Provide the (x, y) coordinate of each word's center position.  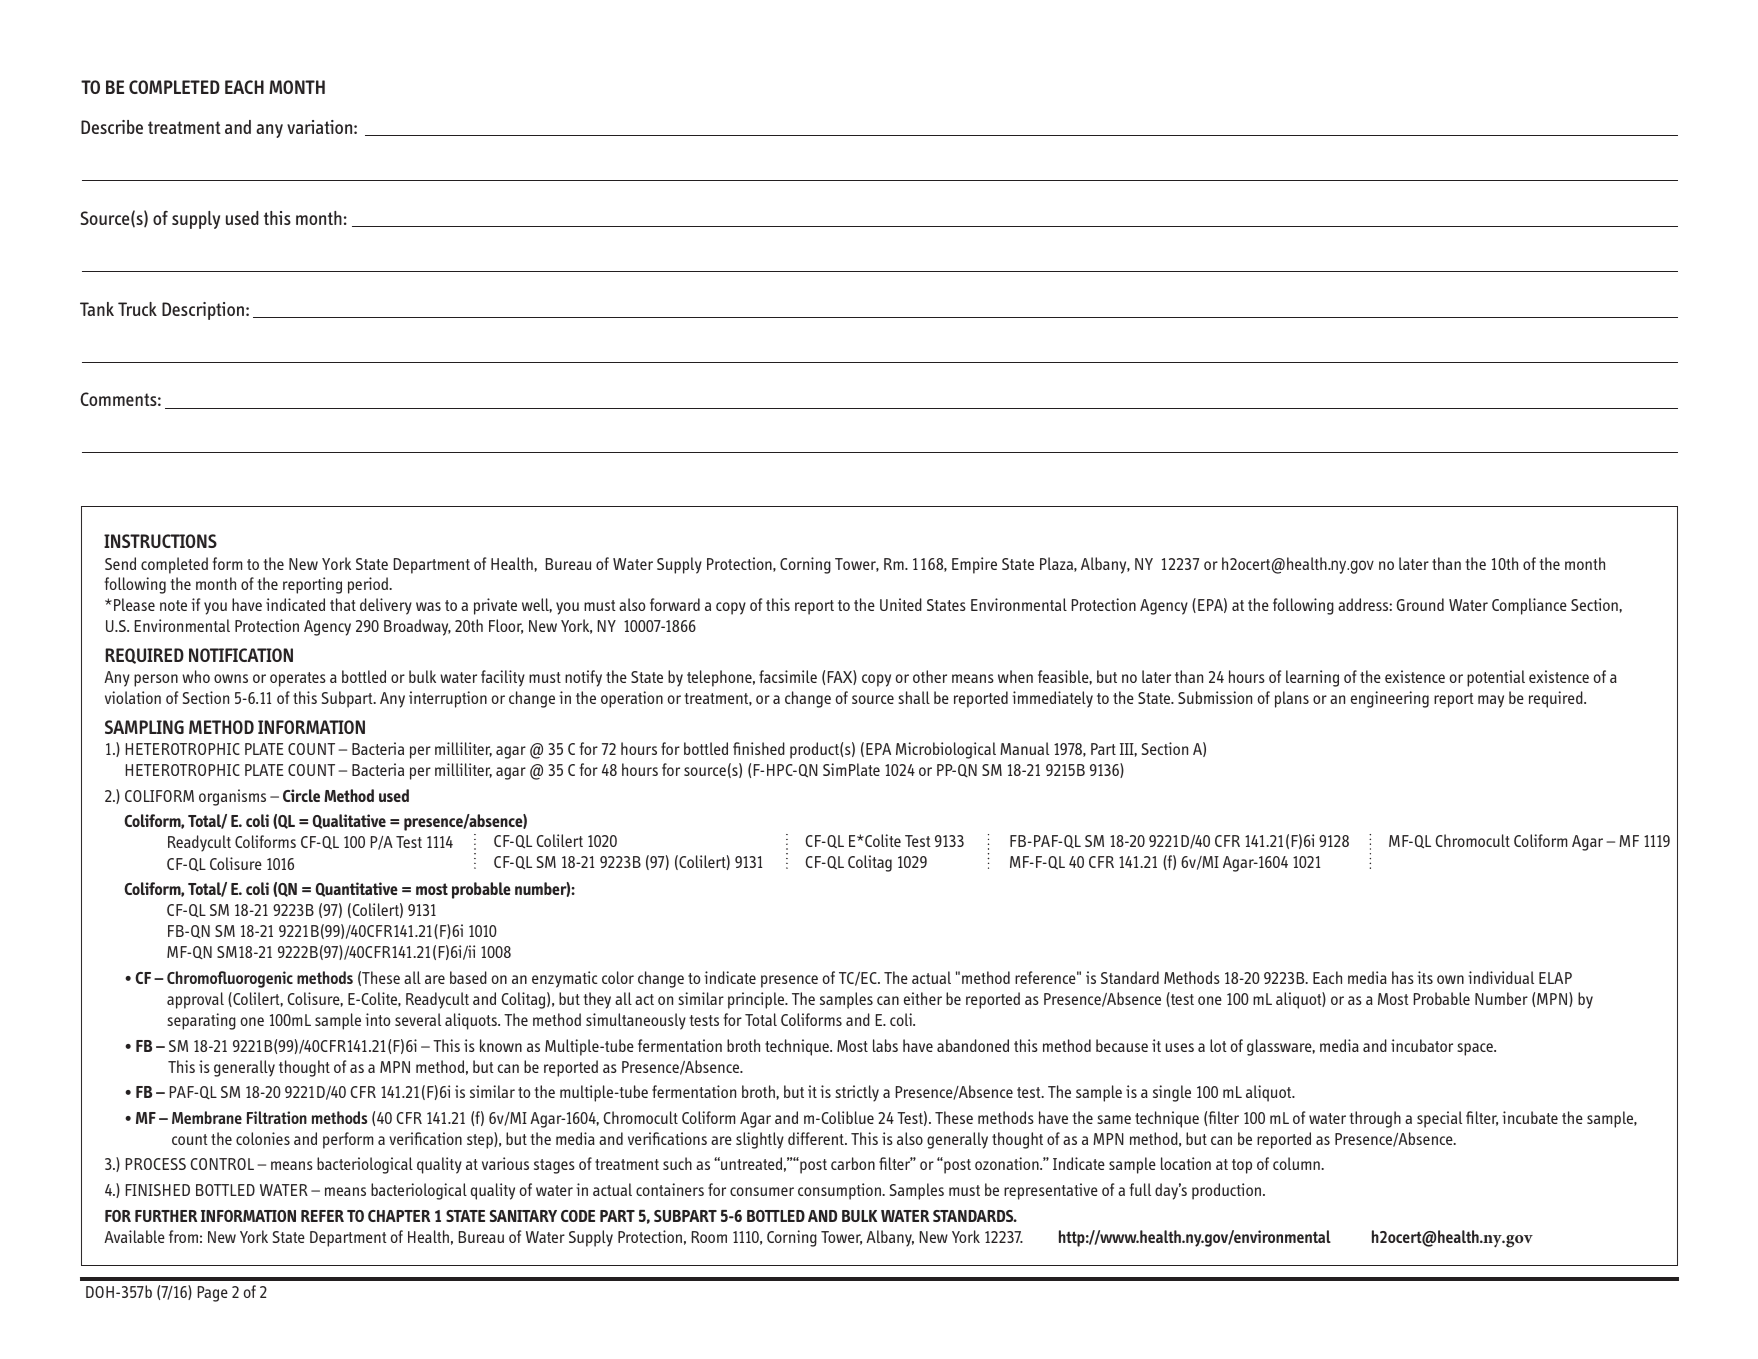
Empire (974, 565)
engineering (1390, 699)
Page (212, 1294)
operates (298, 679)
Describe (112, 127)
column (1297, 1163)
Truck (137, 309)
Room (709, 1237)
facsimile (788, 676)
